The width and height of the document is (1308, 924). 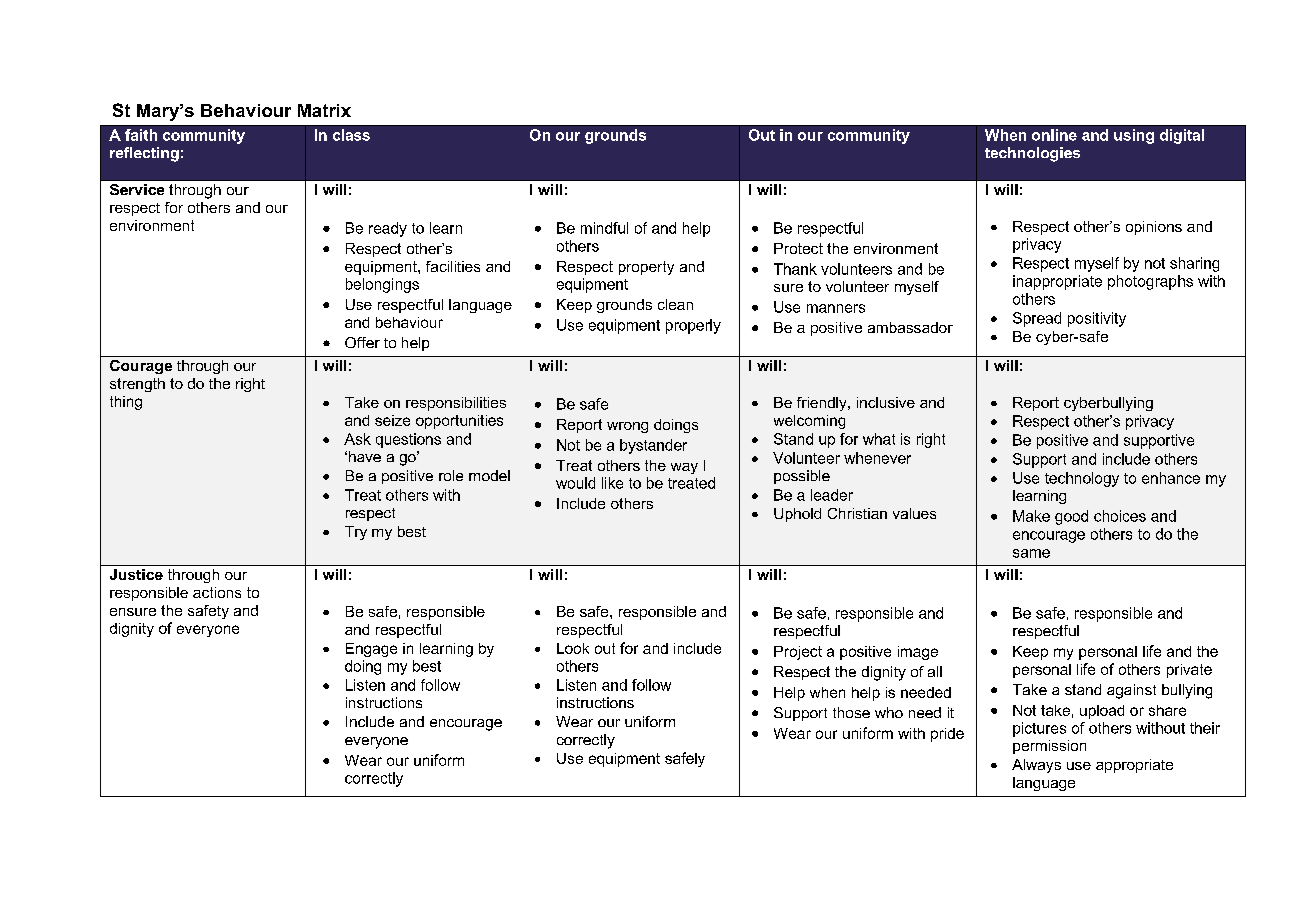 What do you see at coordinates (324, 110) in the document?
I see `Matrix` at bounding box center [324, 110].
